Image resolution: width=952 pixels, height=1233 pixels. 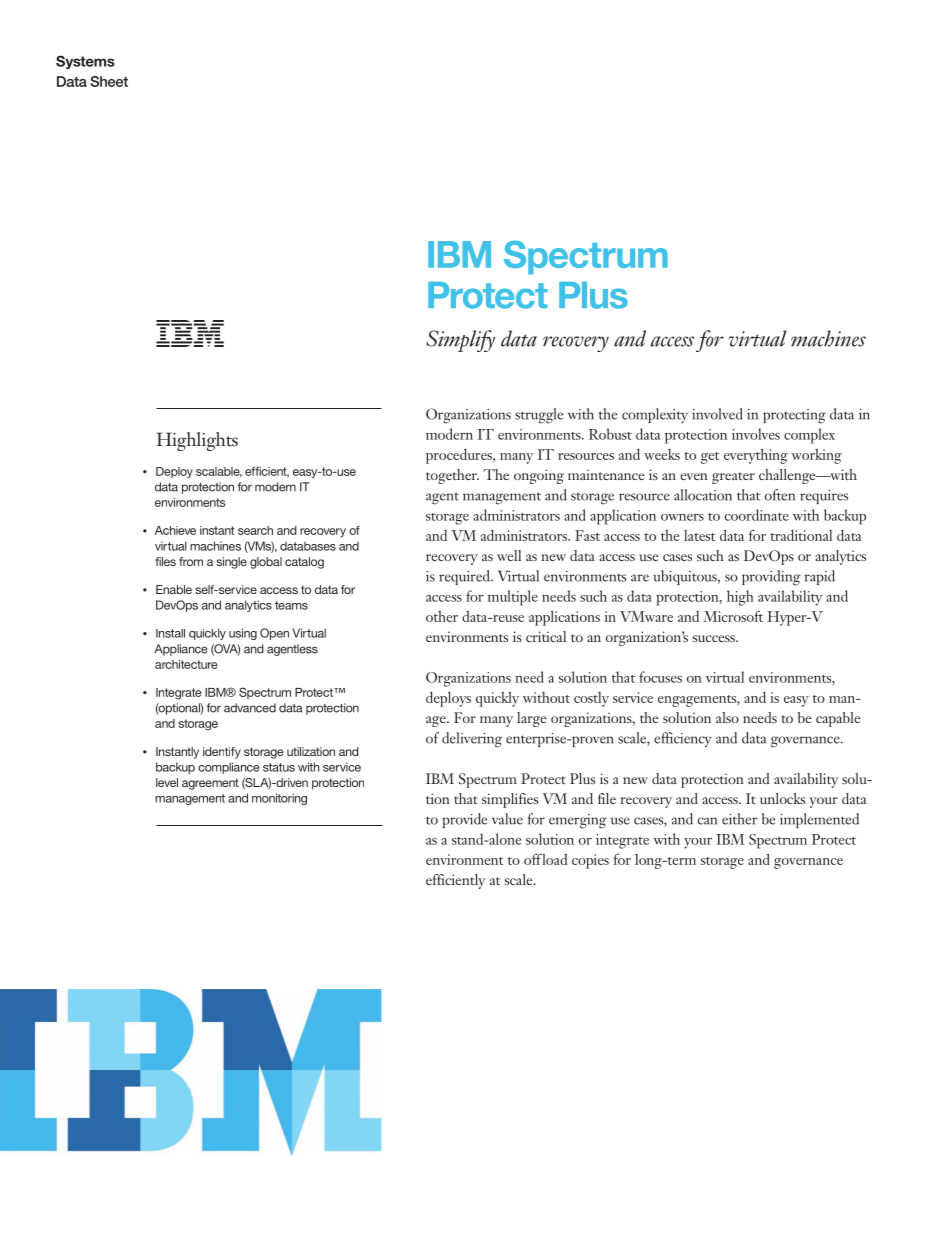 I want to click on Simplify, so click(x=460, y=341).
